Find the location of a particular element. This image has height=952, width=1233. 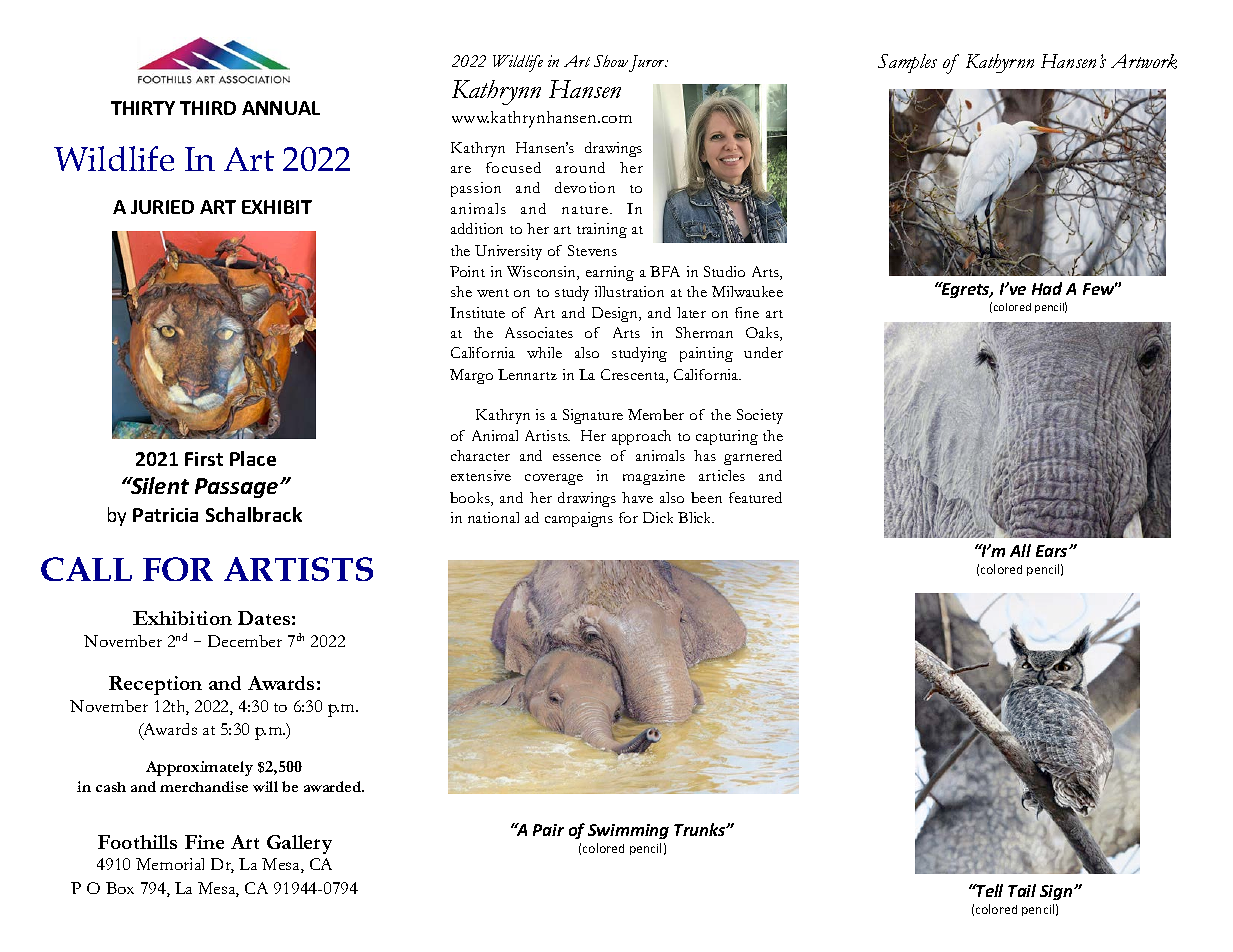

Memorial is located at coordinates (170, 864).
